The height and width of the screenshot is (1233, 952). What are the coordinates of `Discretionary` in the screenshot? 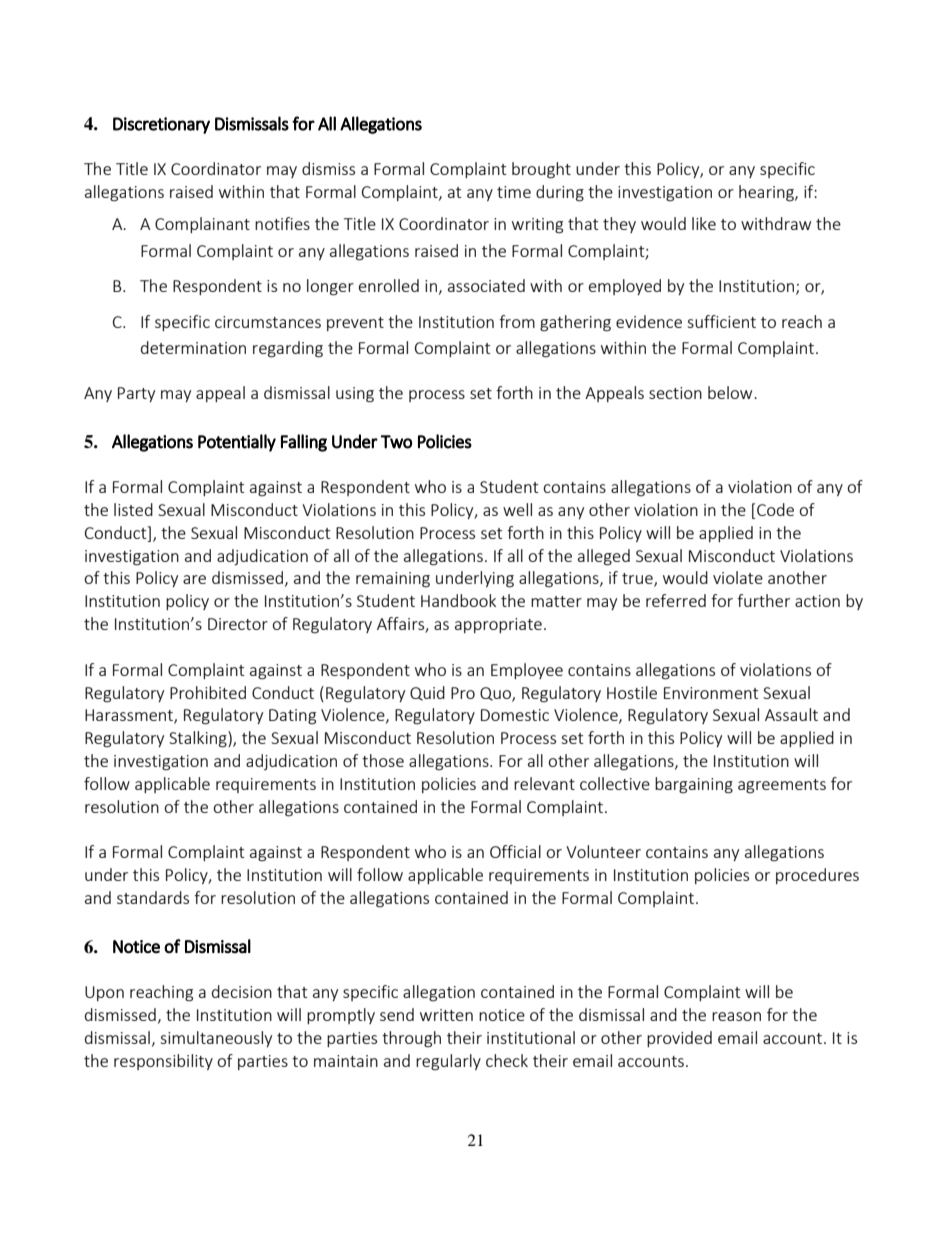 It's located at (161, 125).
